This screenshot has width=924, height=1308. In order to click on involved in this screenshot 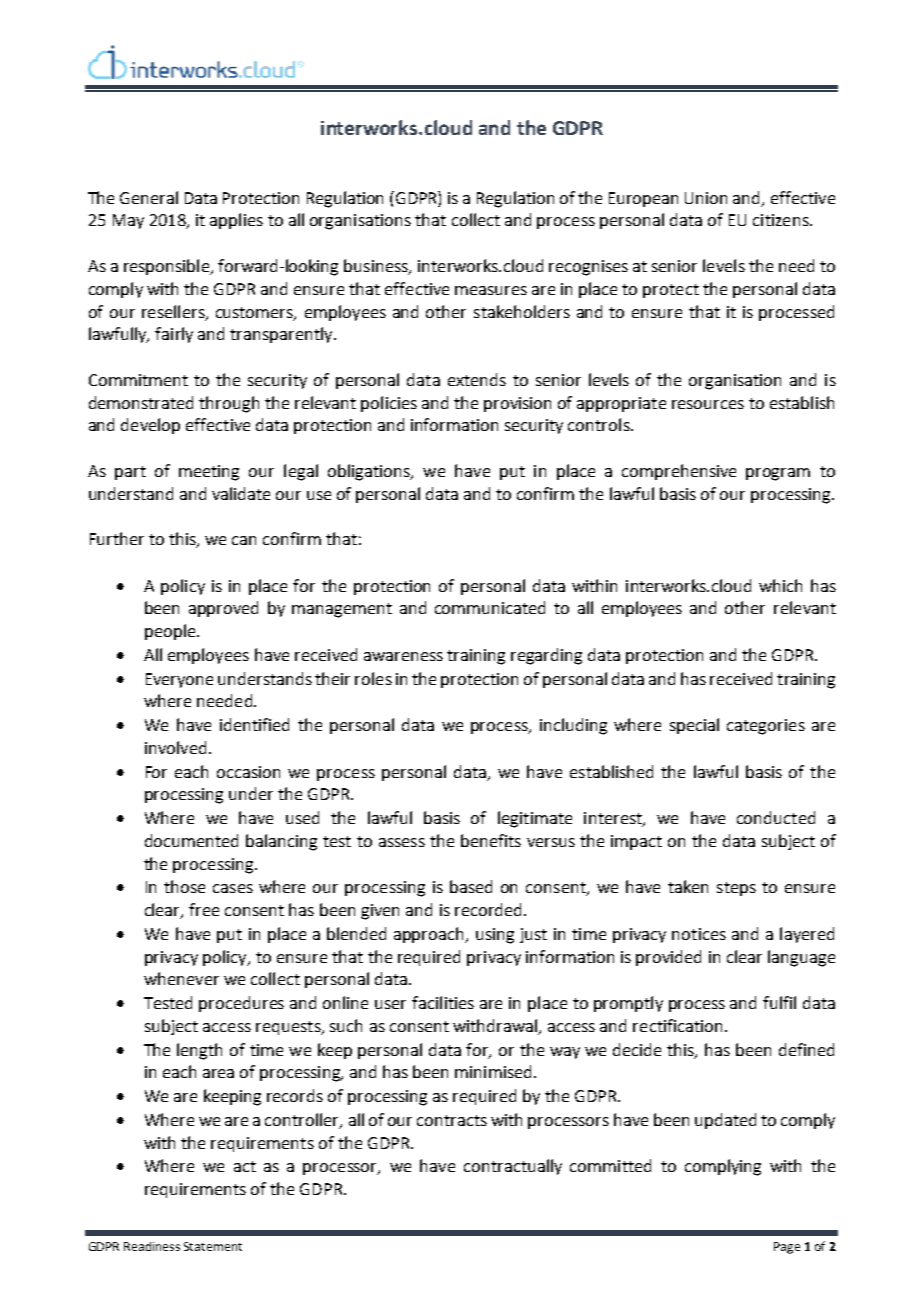, I will do `click(175, 747)`.
